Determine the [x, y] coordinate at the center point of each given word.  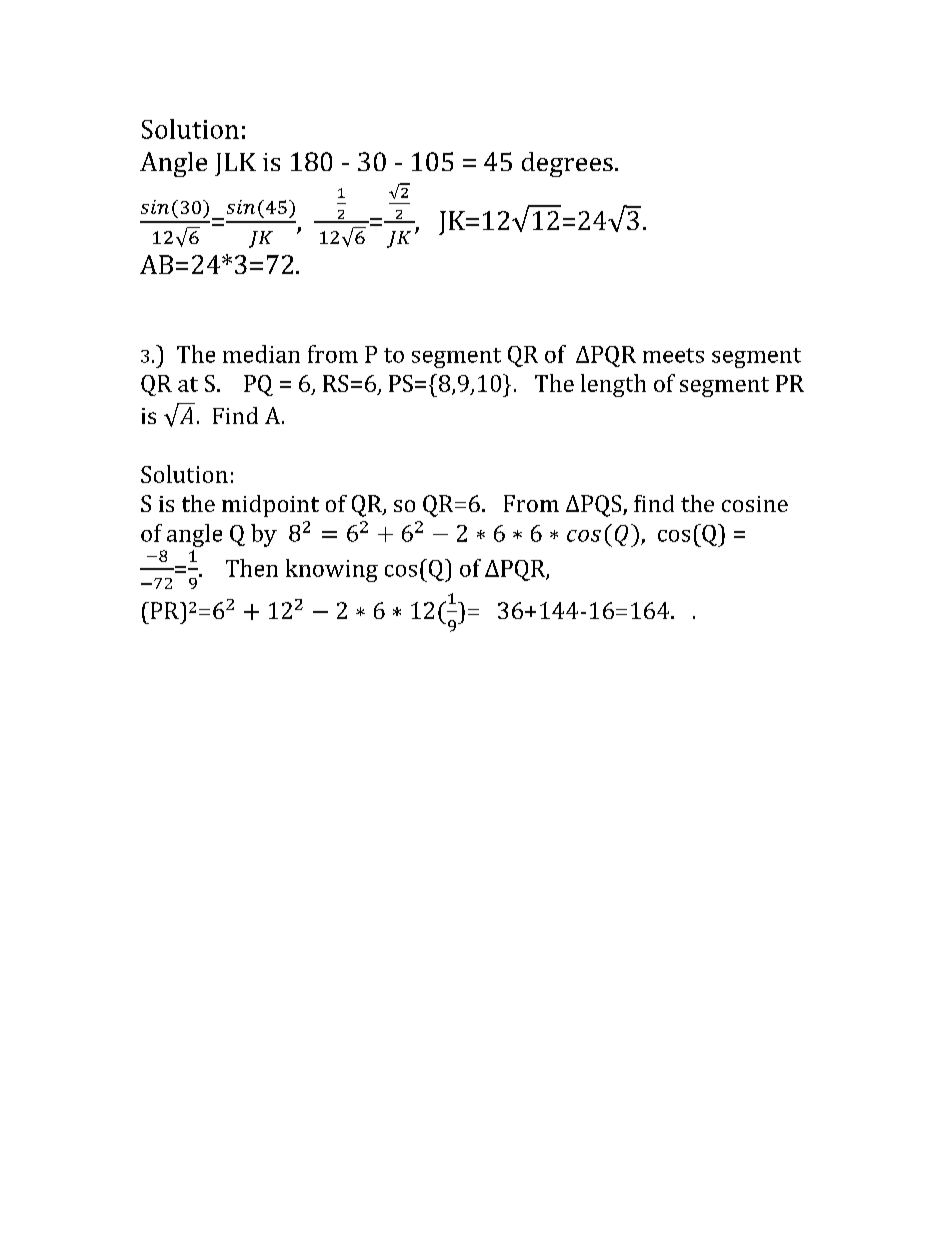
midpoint [270, 506]
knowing [332, 570]
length [613, 385]
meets [673, 355]
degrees [567, 164]
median [261, 354]
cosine [755, 504]
